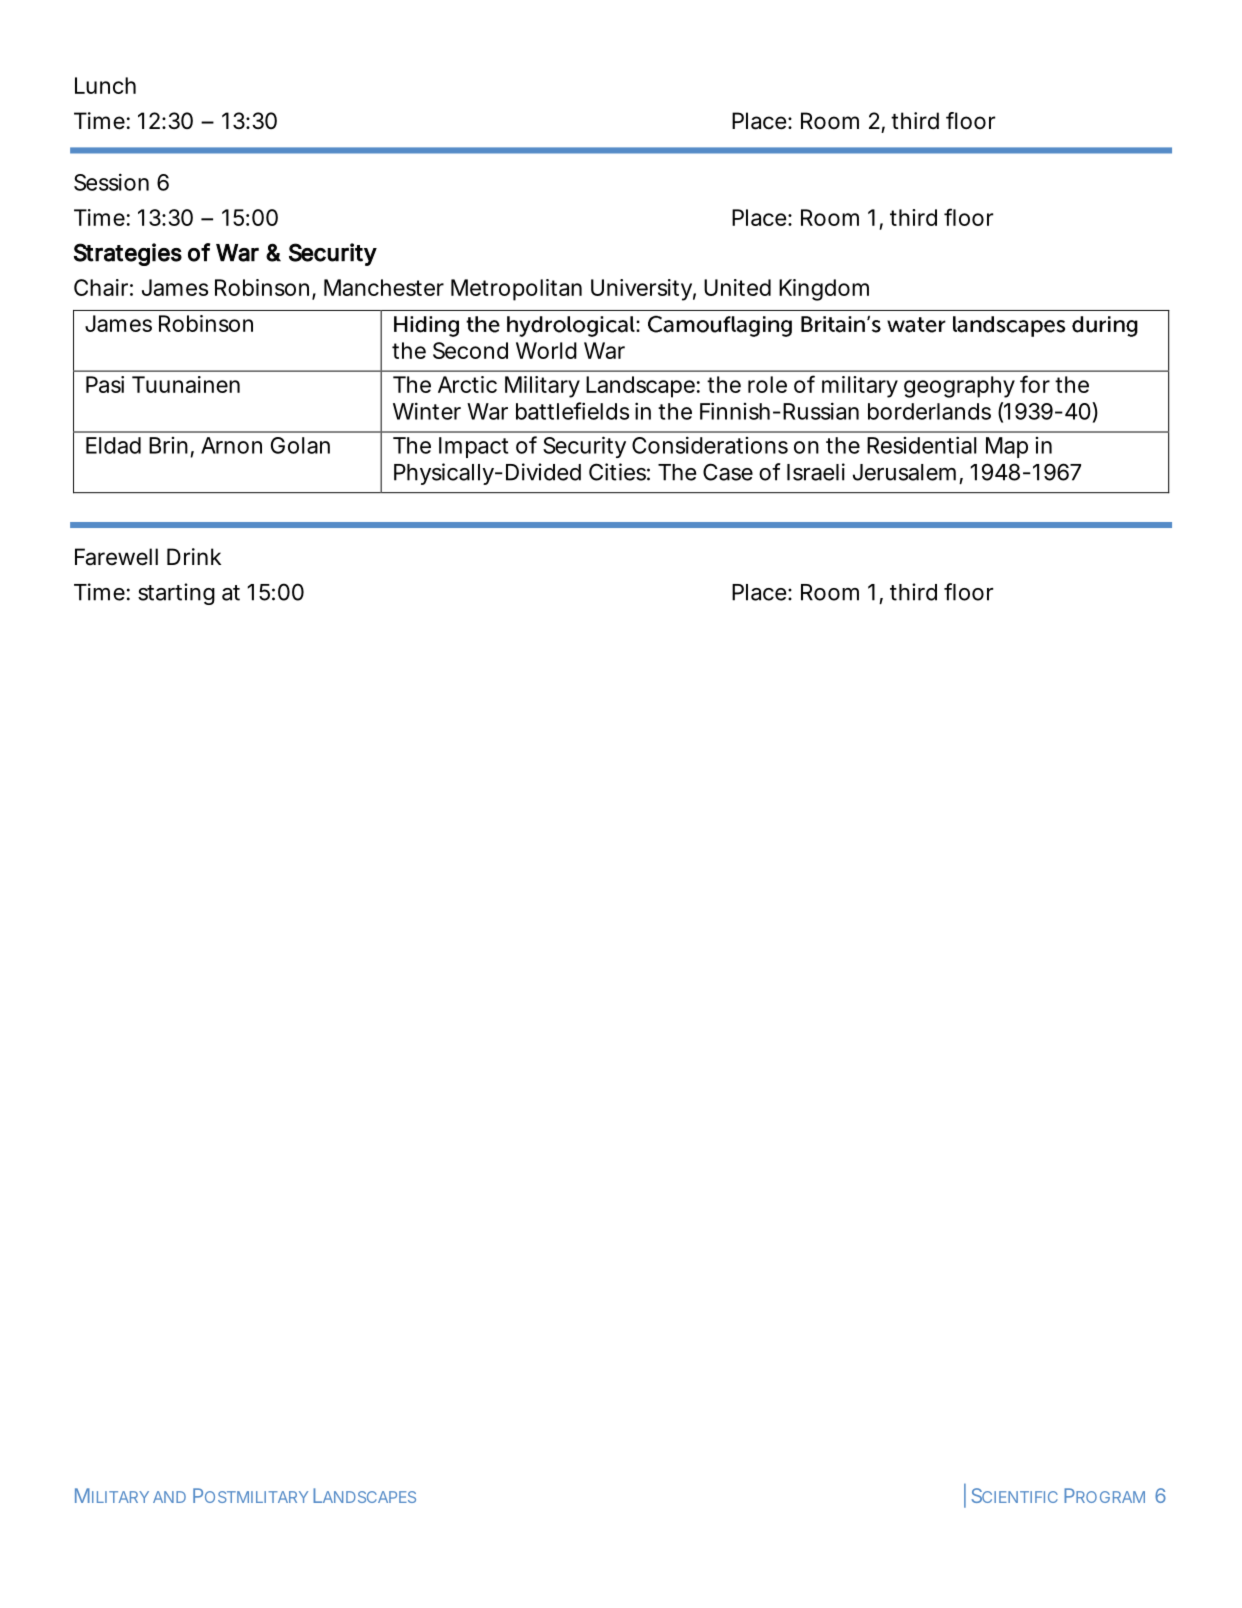 This screenshot has width=1242, height=1608. I want to click on Israeli, so click(816, 472).
